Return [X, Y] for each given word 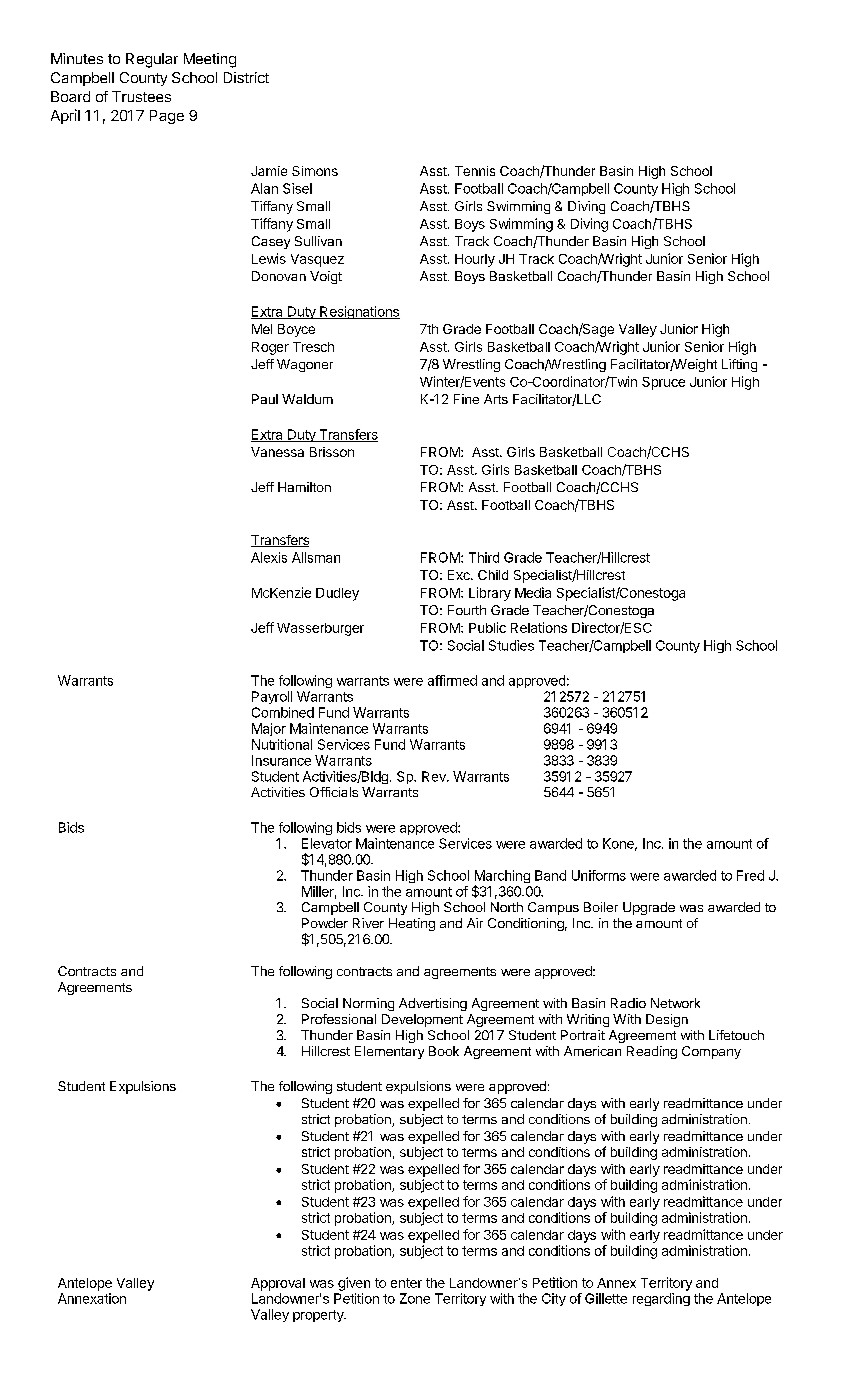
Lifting [739, 365]
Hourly [475, 260]
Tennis [475, 171]
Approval [278, 1284]
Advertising [433, 1004]
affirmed [452, 680]
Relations [539, 627]
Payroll [272, 697]
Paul [265, 399]
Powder [325, 923]
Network [675, 1003]
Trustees [141, 96]
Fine [466, 399]
